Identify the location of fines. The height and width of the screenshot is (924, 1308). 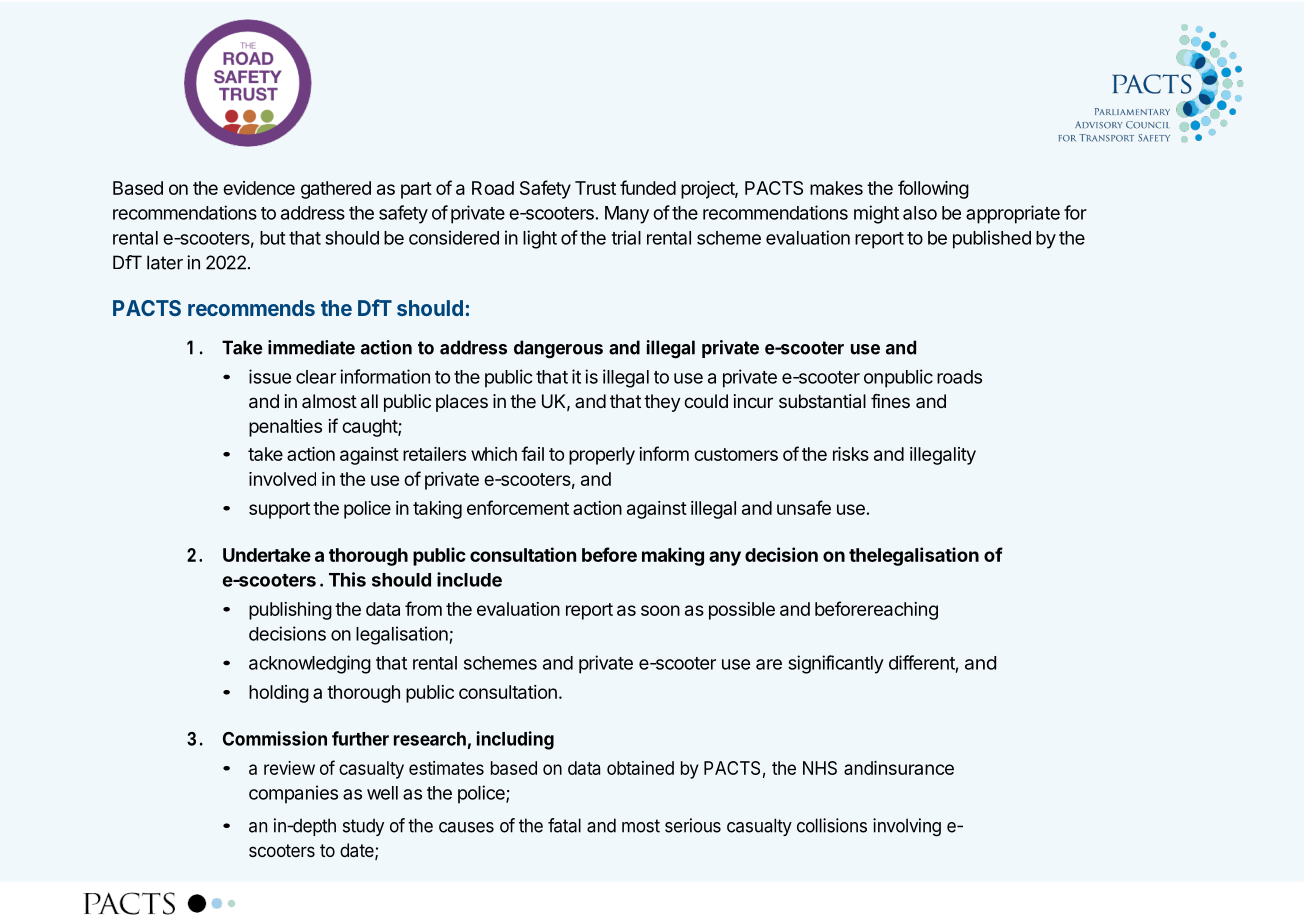
(890, 401).
